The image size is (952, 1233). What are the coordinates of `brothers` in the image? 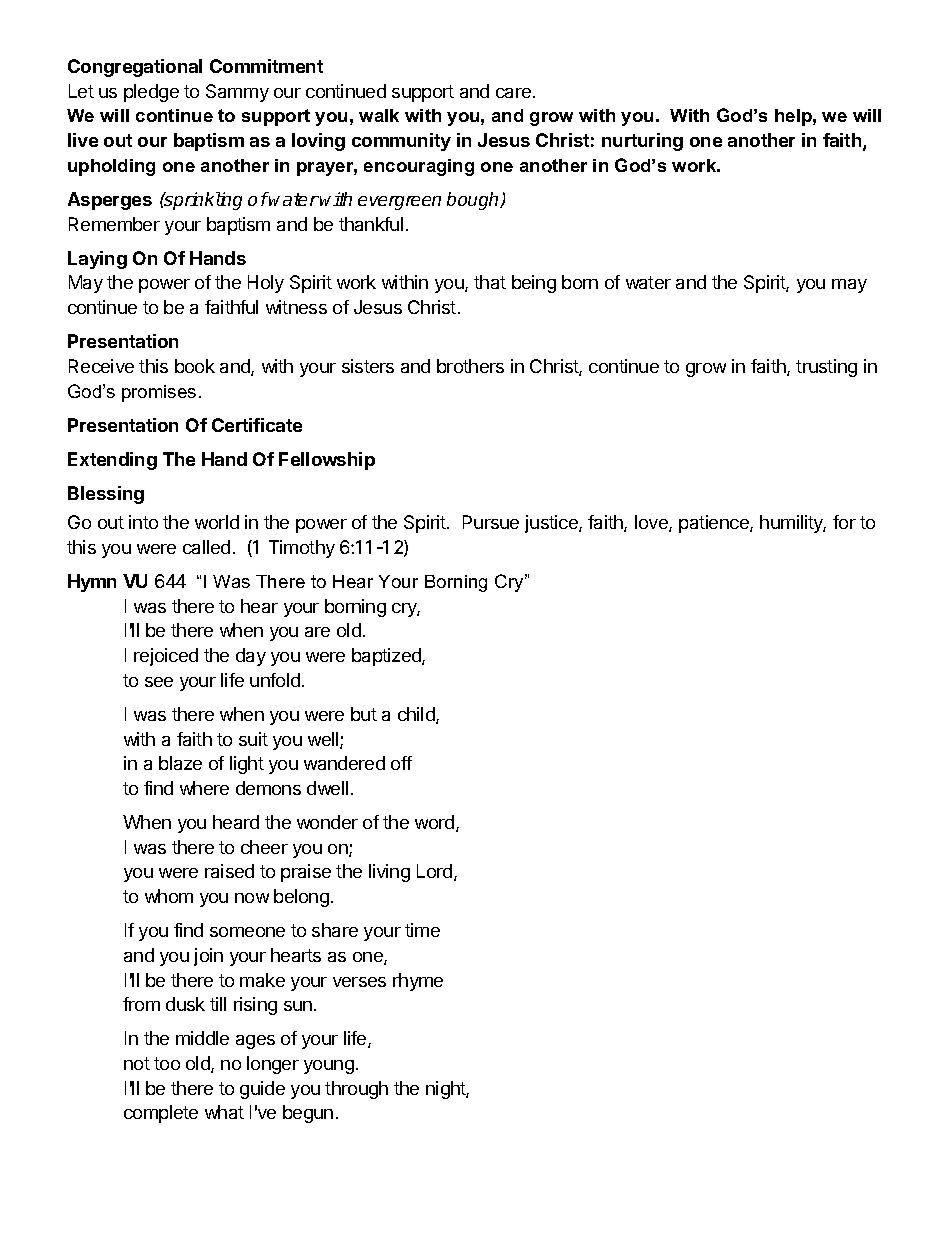 It's located at (470, 366).
